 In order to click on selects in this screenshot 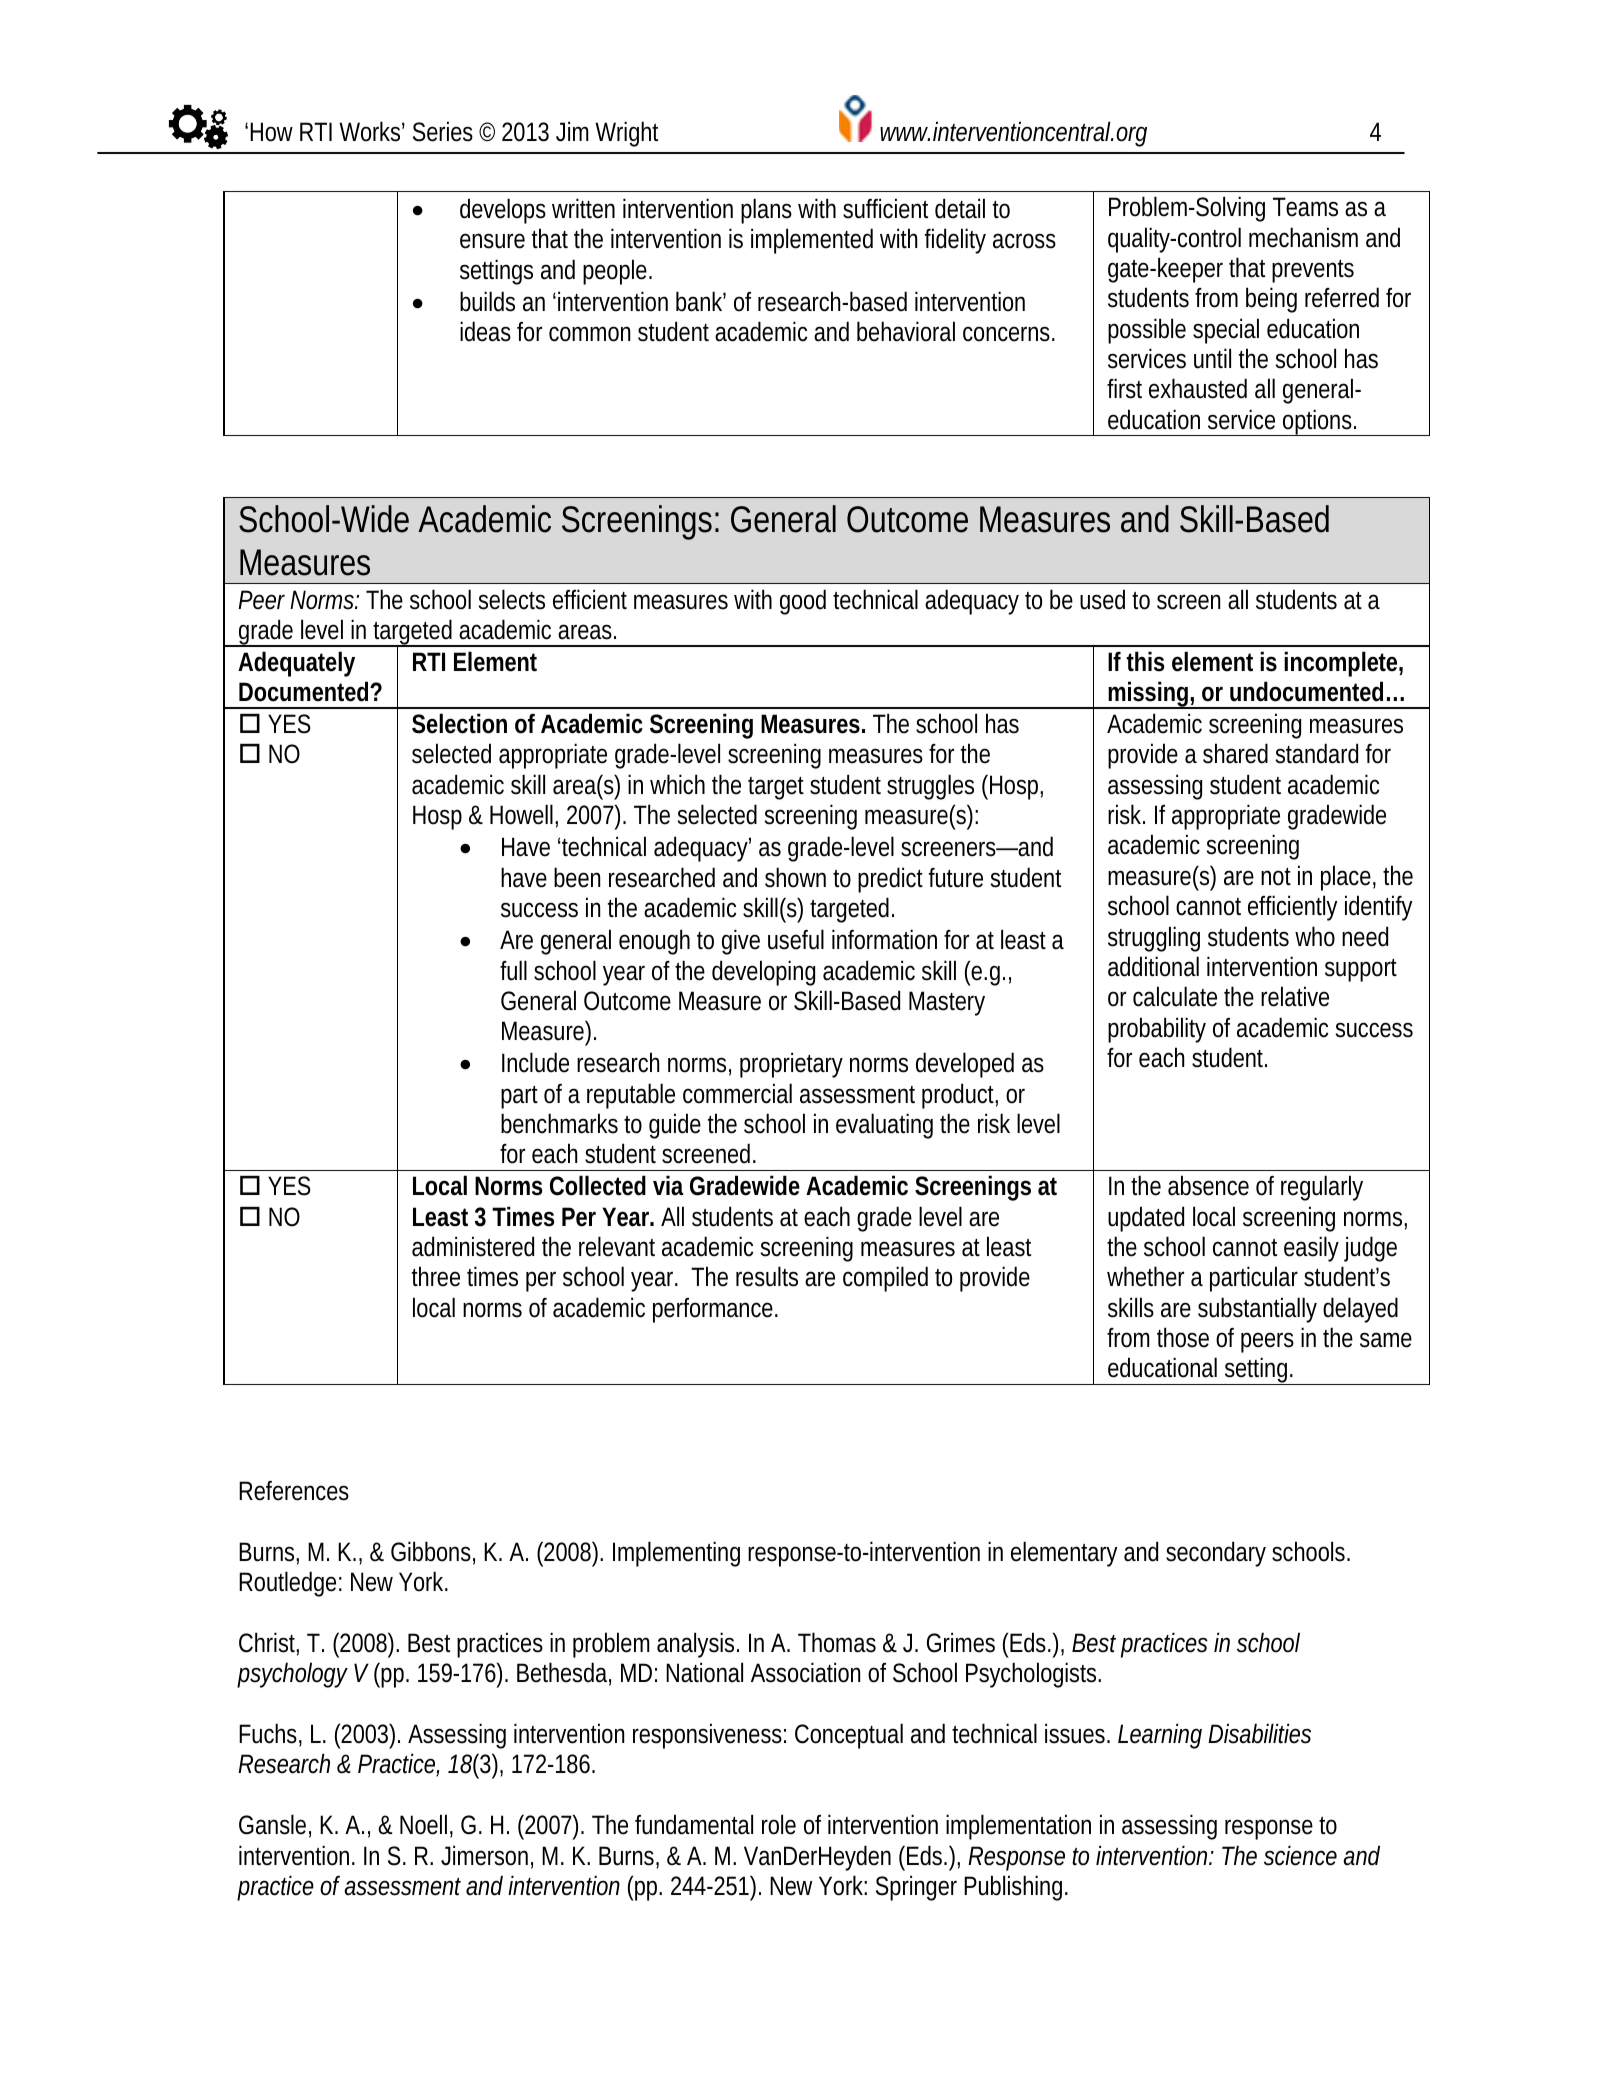, I will do `click(512, 599)`.
